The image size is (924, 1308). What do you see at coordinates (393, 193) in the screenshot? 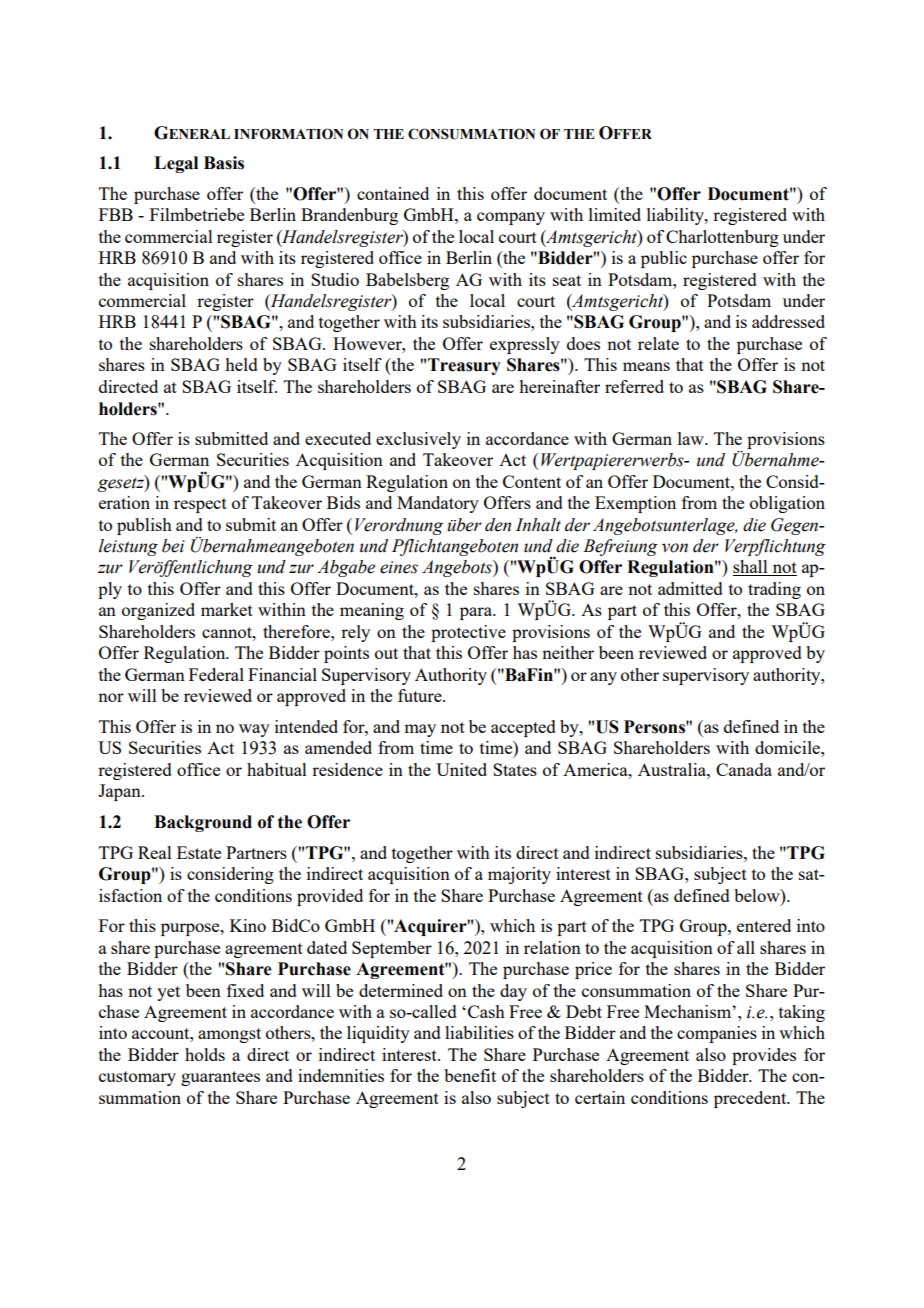
I see `contained` at bounding box center [393, 193].
